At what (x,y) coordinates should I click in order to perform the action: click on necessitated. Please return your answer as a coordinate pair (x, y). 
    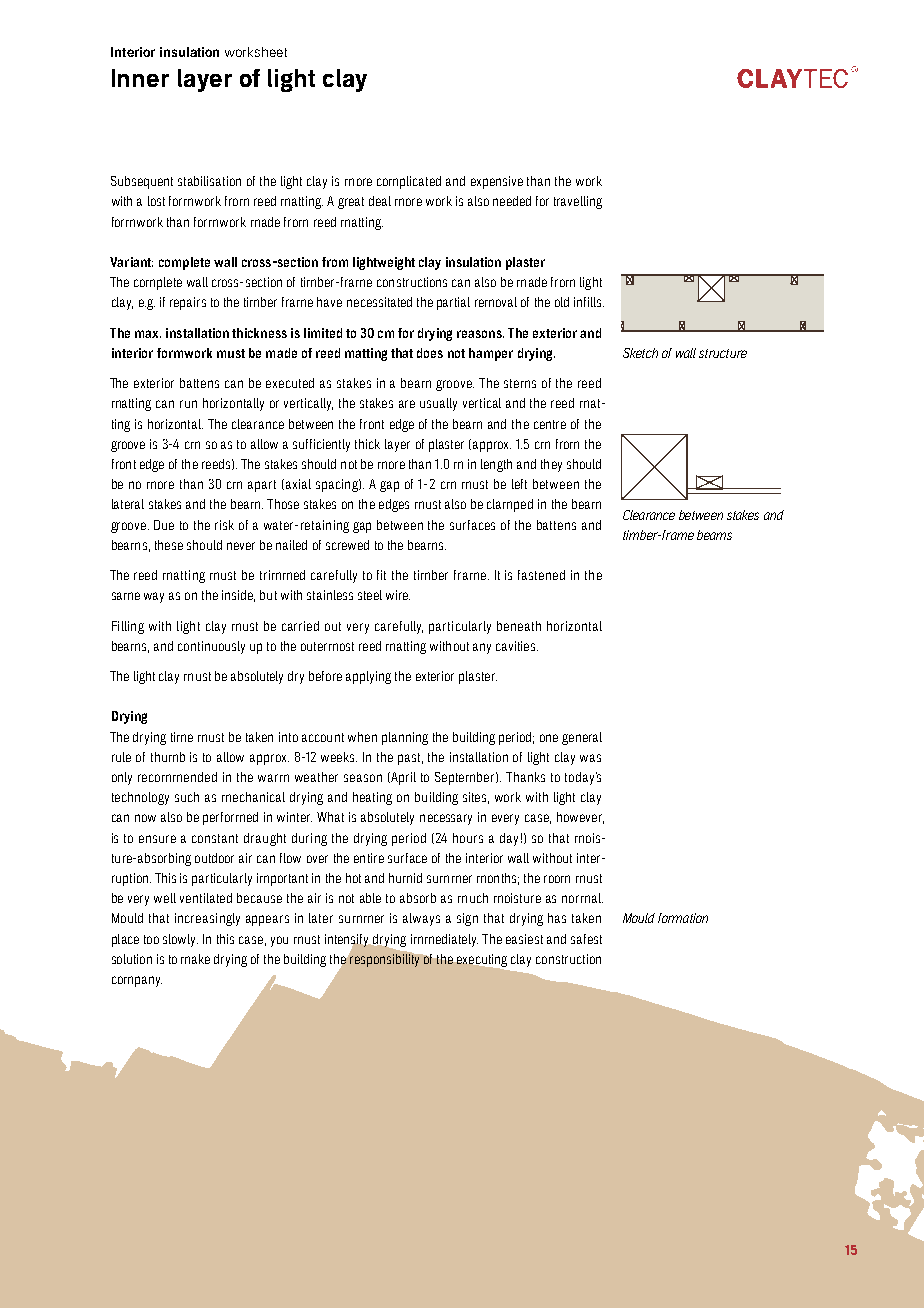
    Looking at the image, I should click on (379, 302).
